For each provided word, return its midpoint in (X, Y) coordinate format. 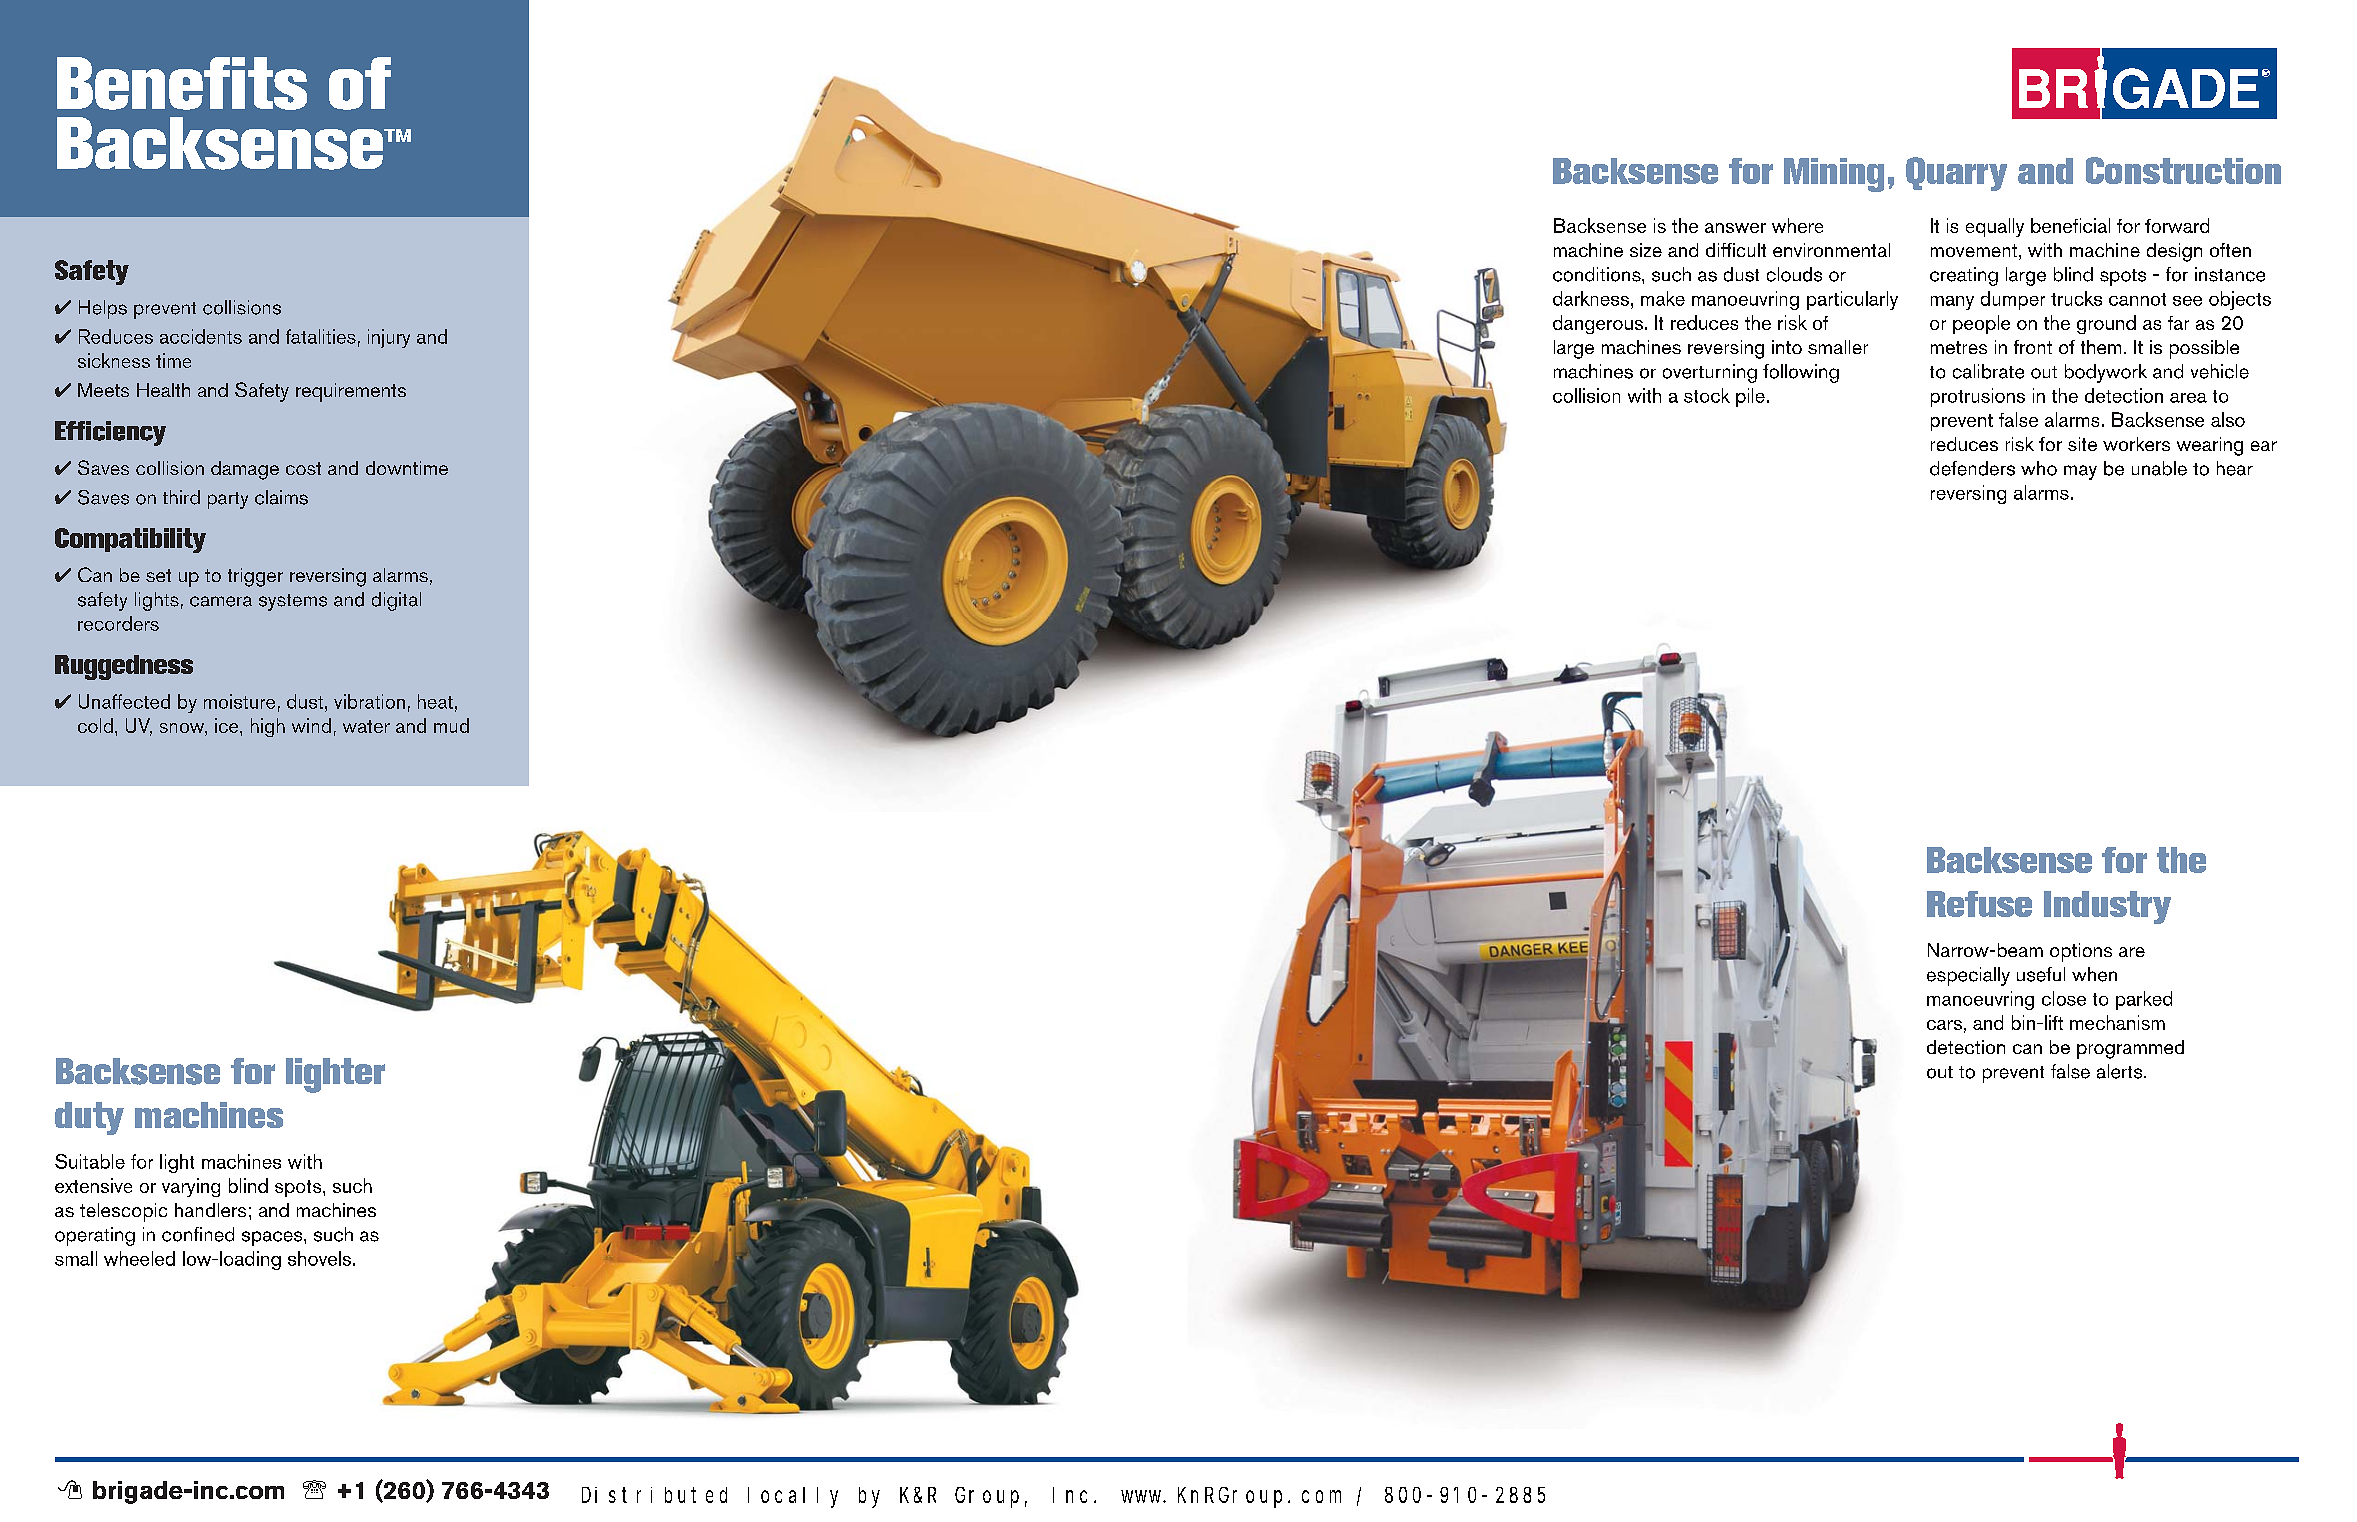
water (366, 726)
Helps (103, 309)
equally (1995, 227)
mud (451, 725)
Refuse (1979, 904)
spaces (273, 1238)
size (1646, 250)
